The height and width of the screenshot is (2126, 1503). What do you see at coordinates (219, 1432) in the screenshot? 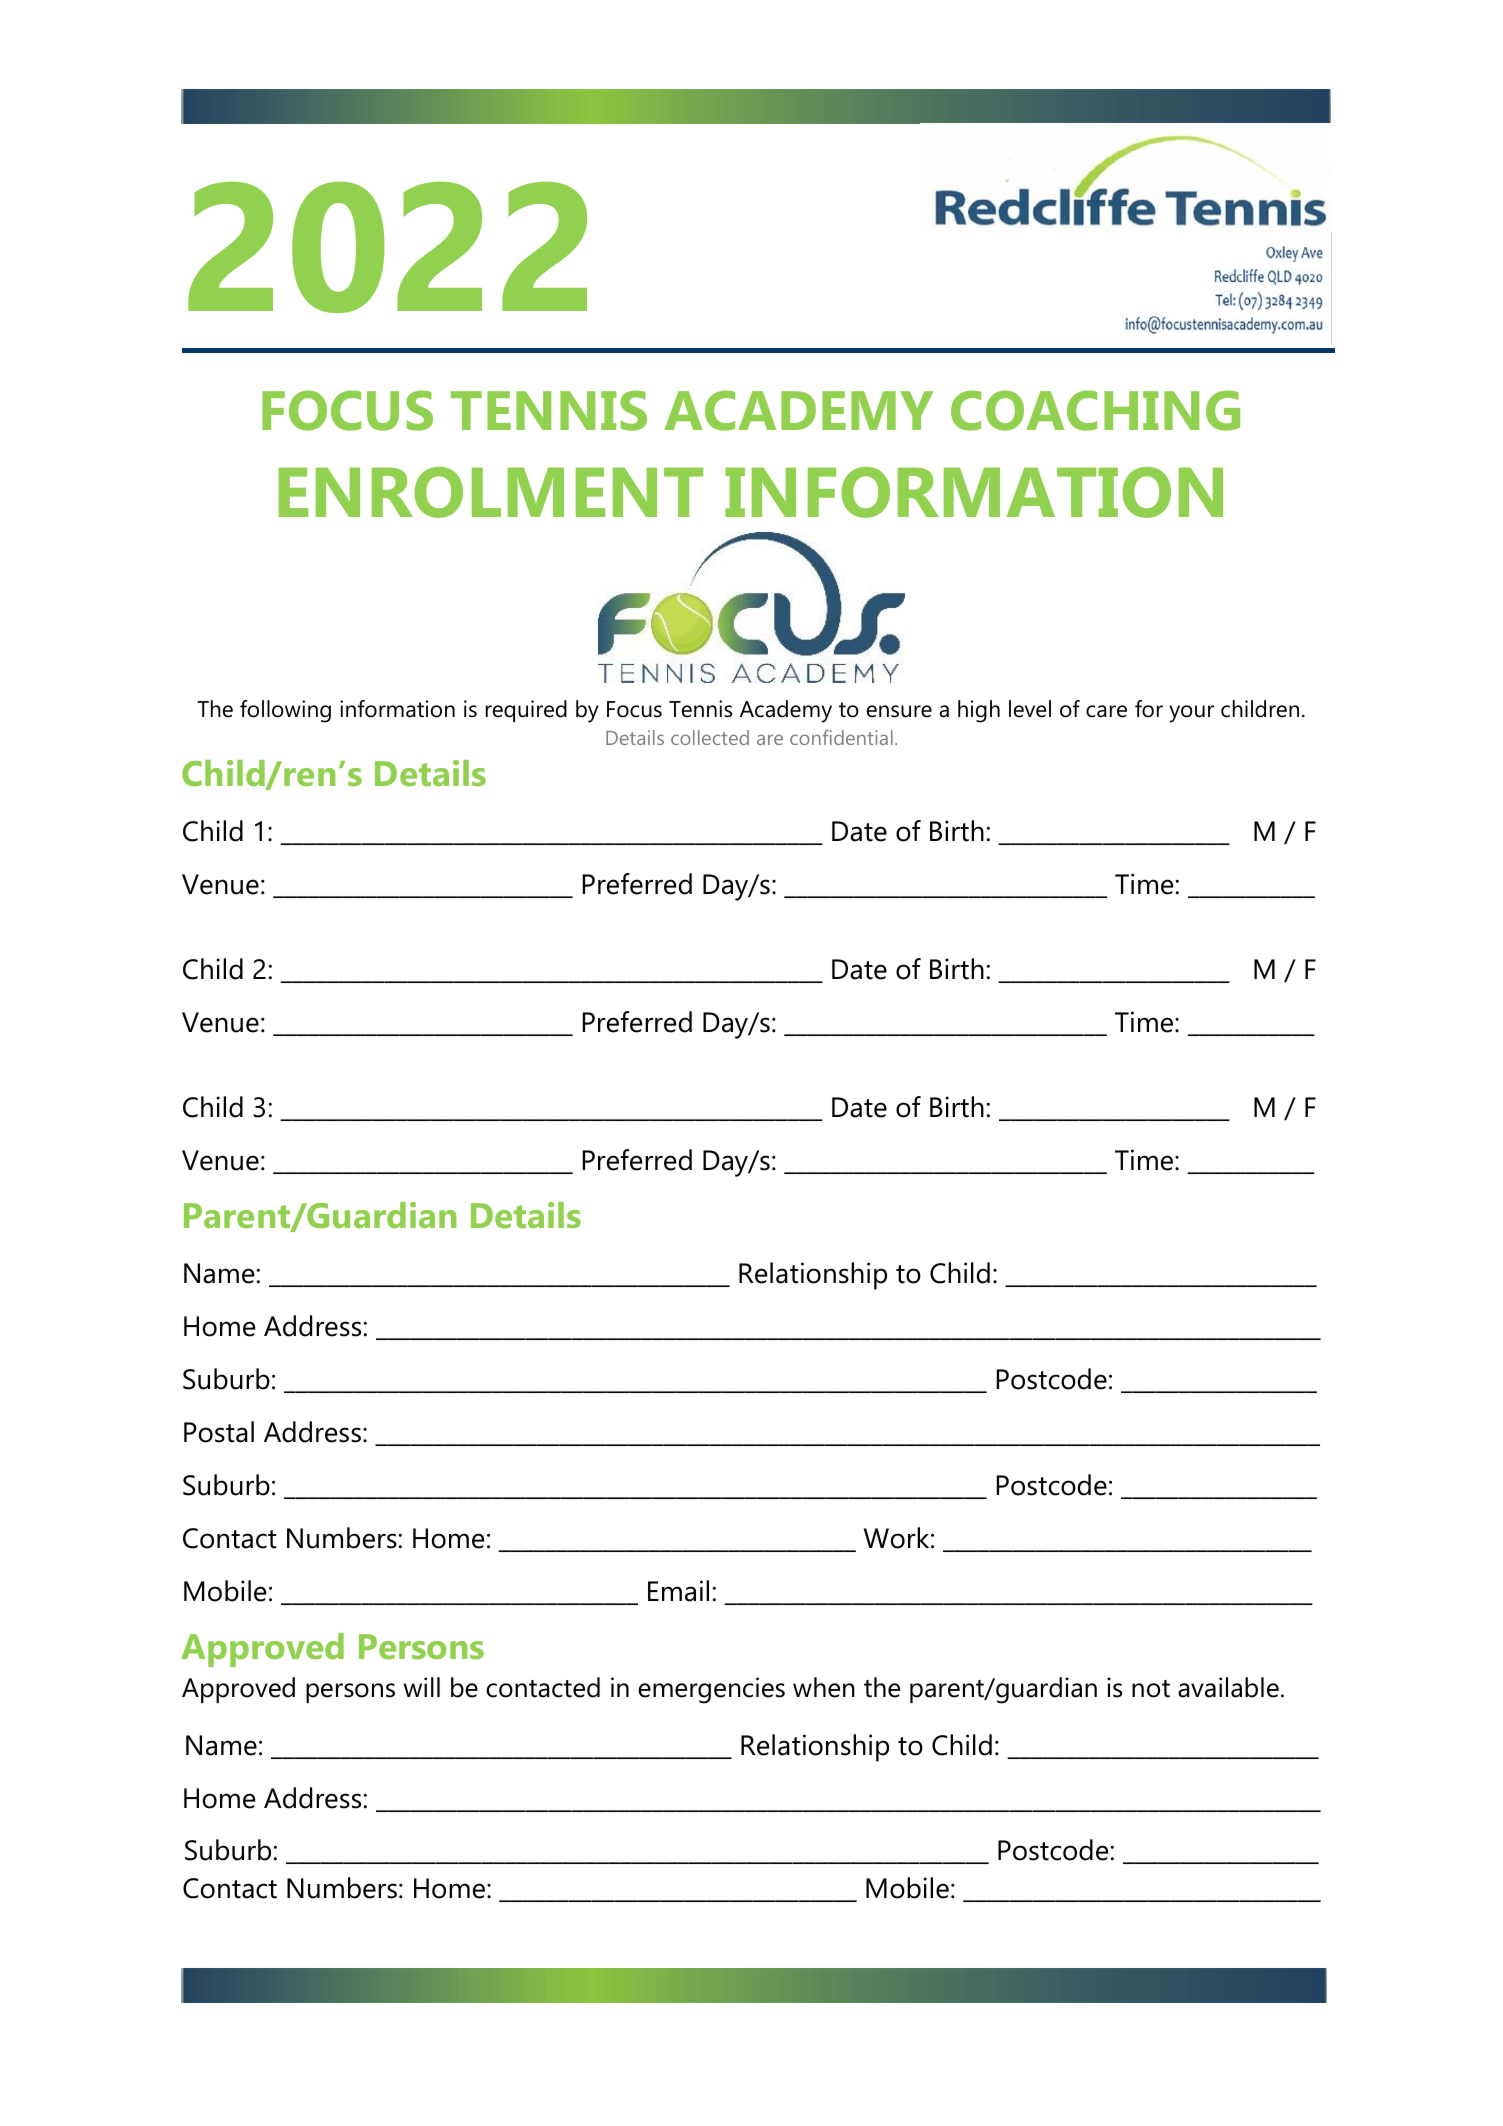
I see `Postal` at bounding box center [219, 1432].
